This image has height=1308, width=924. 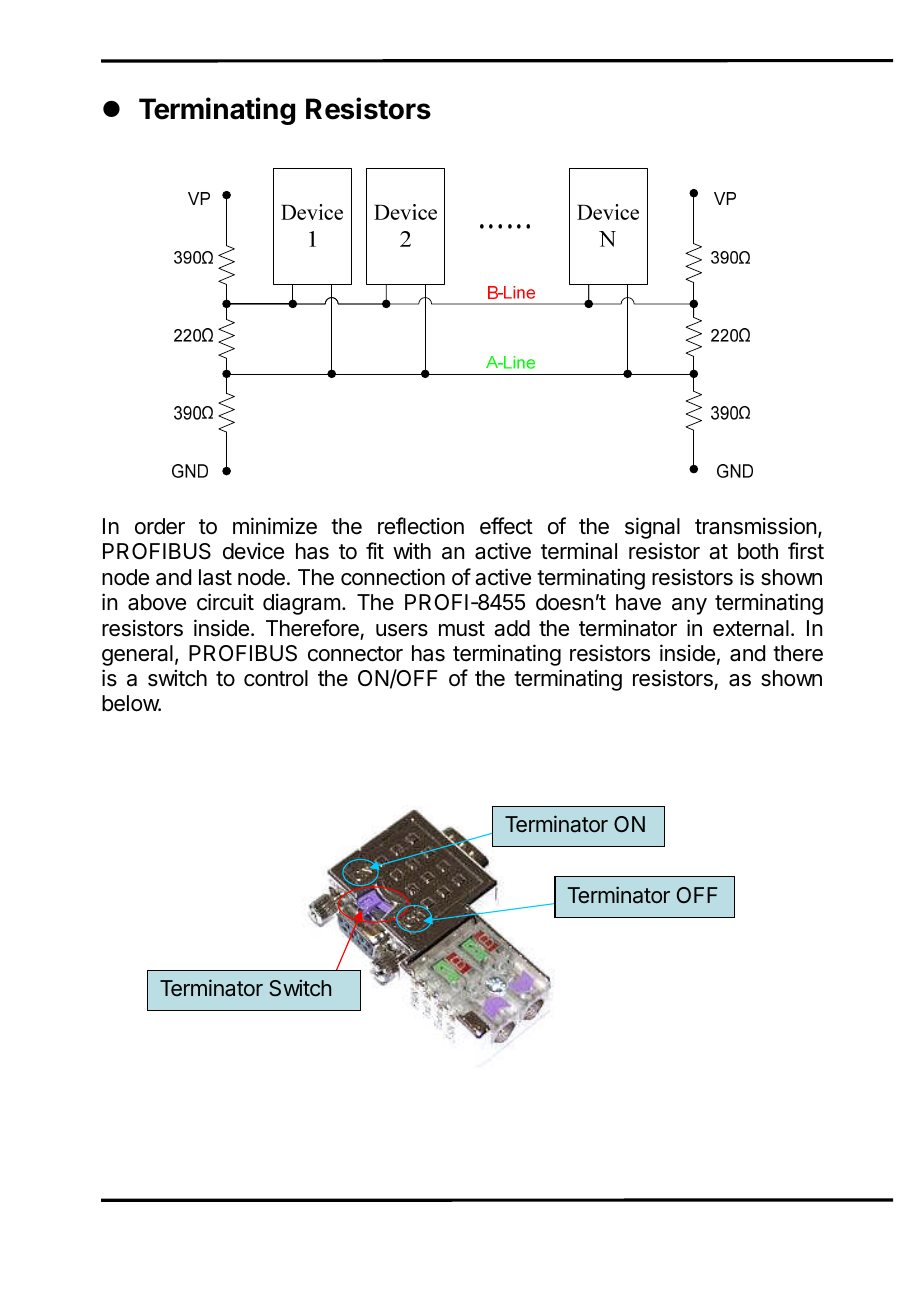 I want to click on general, so click(x=137, y=655).
